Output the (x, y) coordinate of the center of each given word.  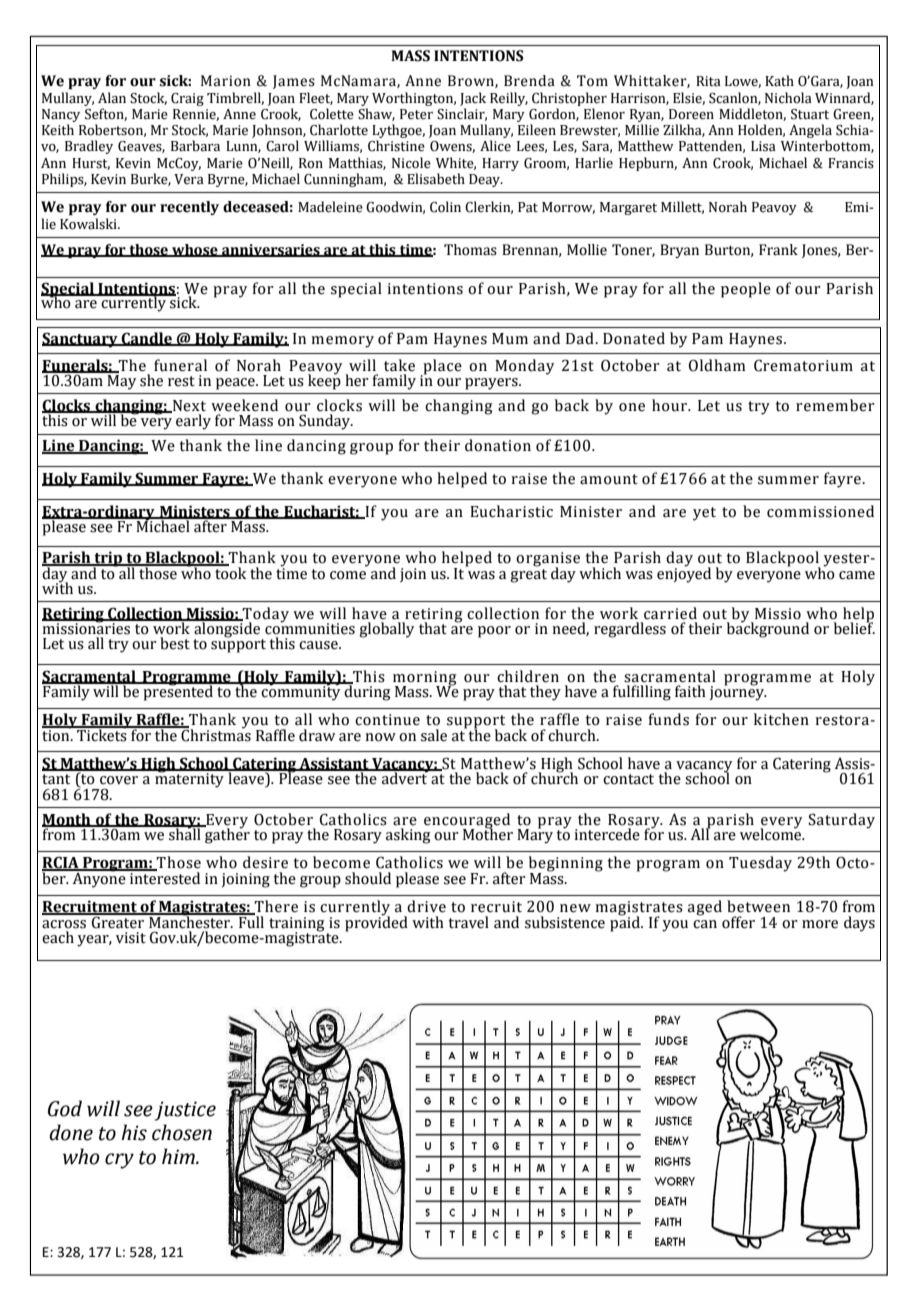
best (175, 643)
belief (854, 627)
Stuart (810, 114)
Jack (473, 99)
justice (185, 1111)
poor (494, 632)
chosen (182, 1132)
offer (738, 922)
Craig (187, 99)
